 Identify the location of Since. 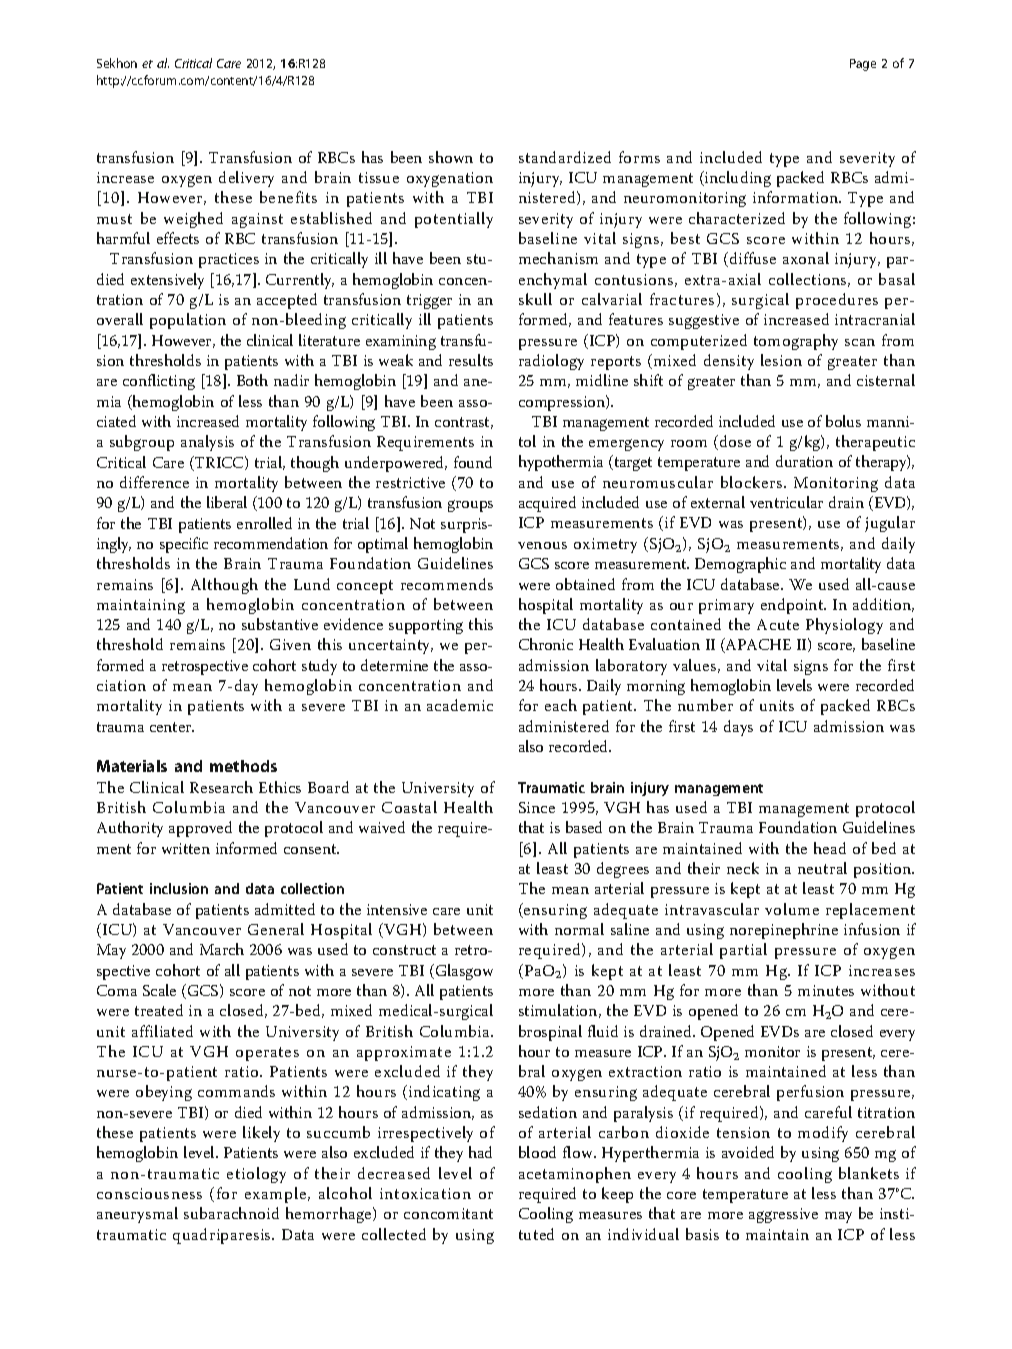
(537, 807).
